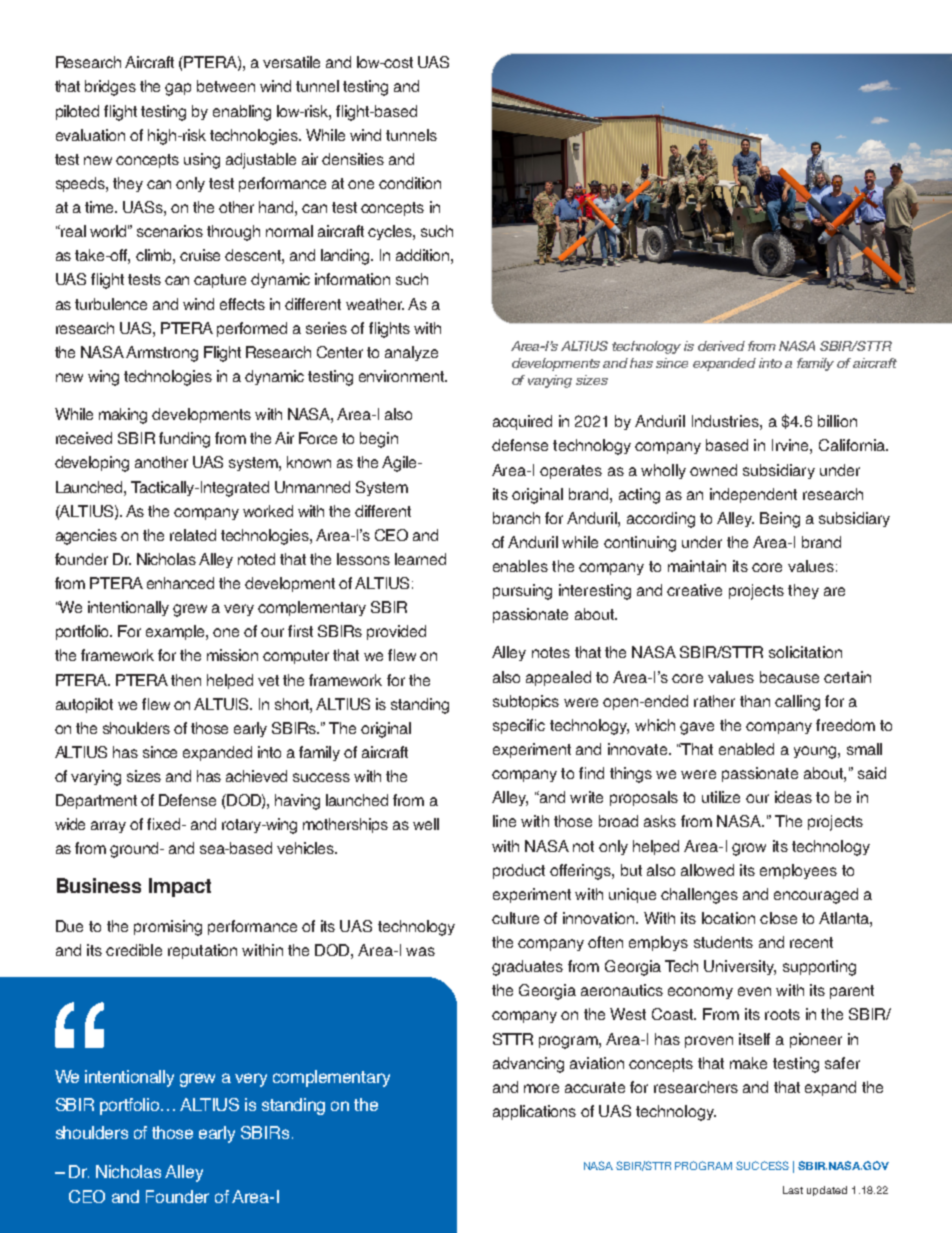 This screenshot has width=952, height=1233. I want to click on pursuing, so click(522, 592).
